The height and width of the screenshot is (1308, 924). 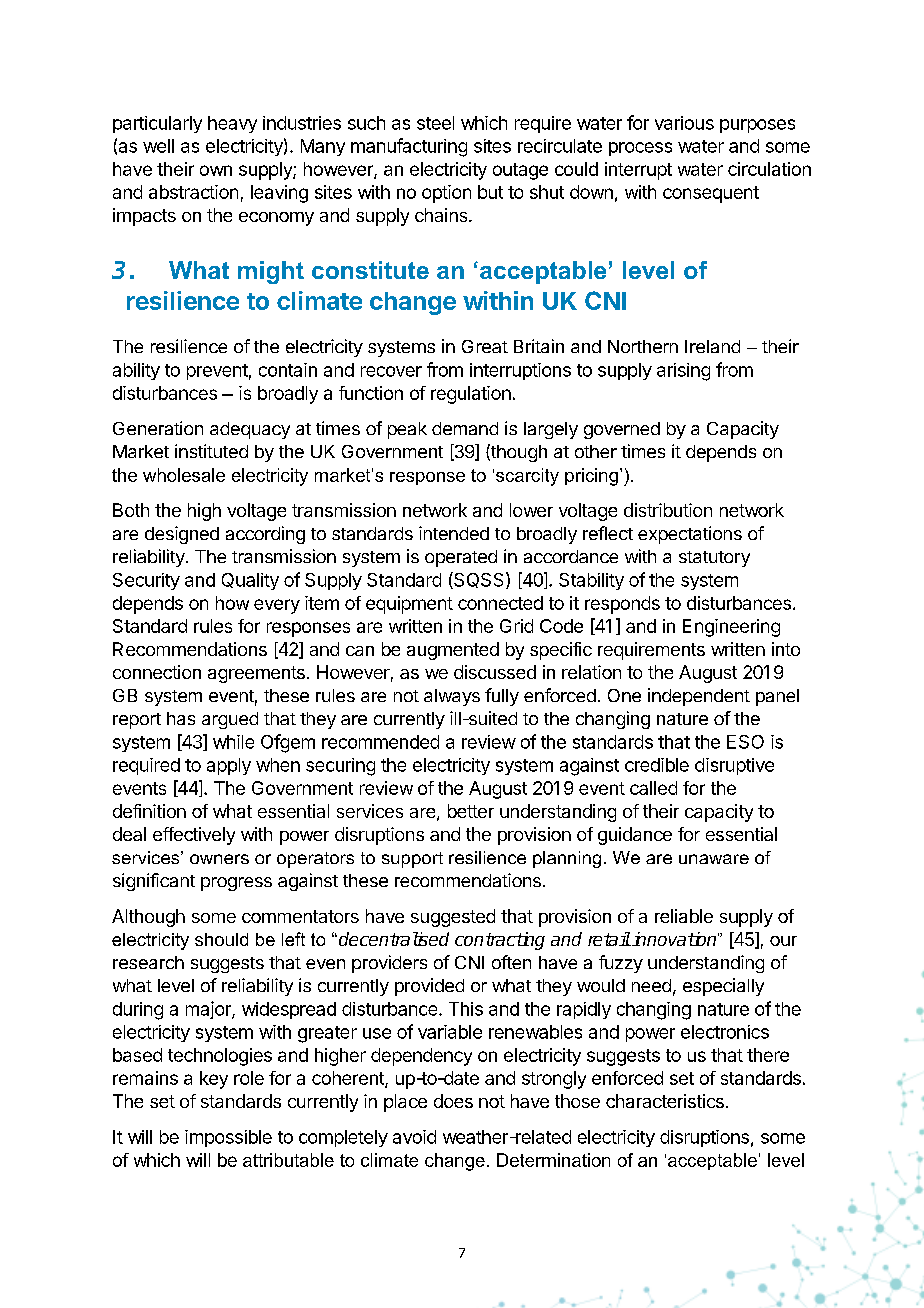 I want to click on distribution, so click(x=668, y=510).
